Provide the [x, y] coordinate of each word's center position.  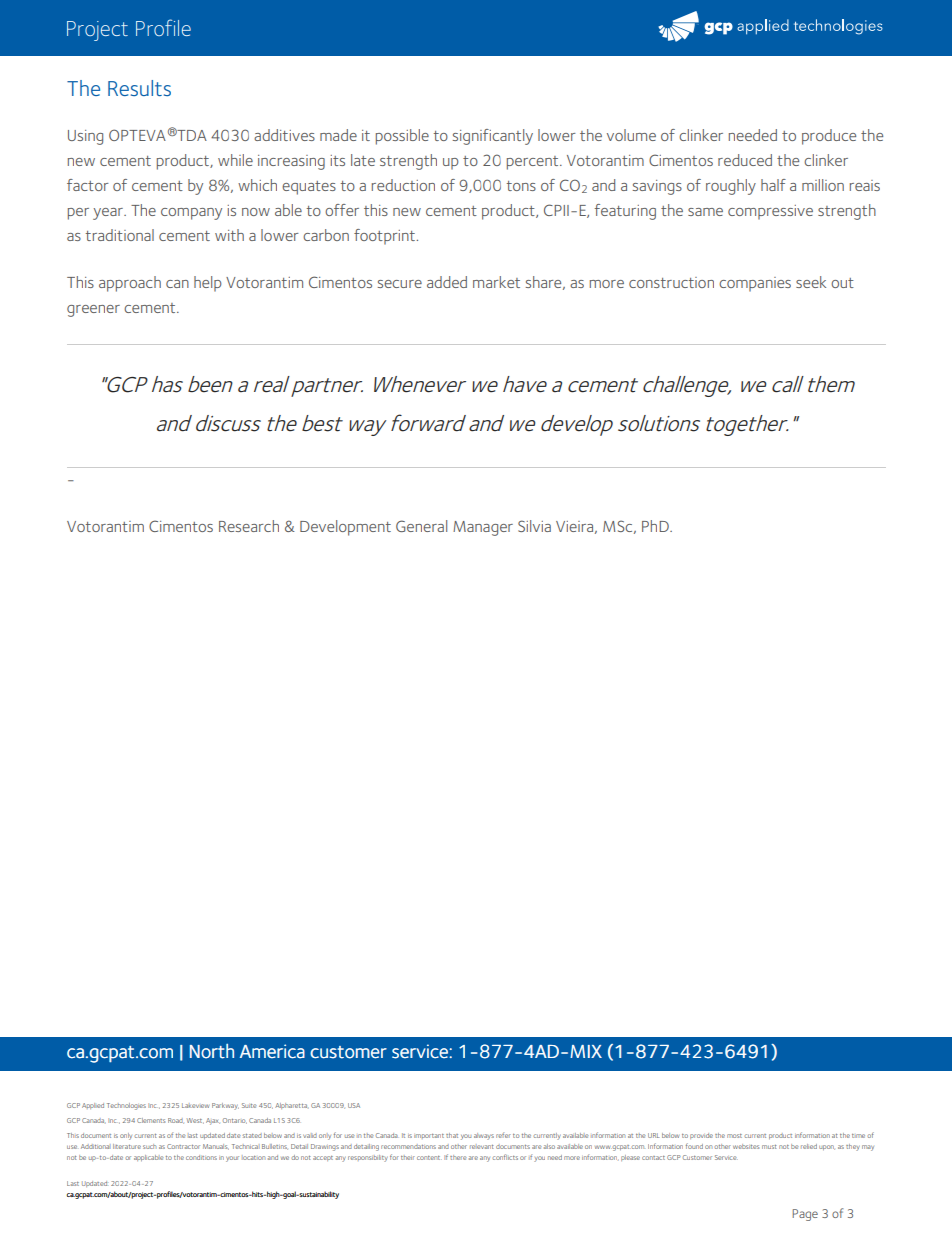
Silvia [534, 526]
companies [755, 284]
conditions [201, 1157]
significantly [493, 137]
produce [829, 137]
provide [701, 1136]
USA [354, 1105]
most [734, 1136]
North [212, 1051]
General [421, 526]
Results [139, 88]
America [272, 1051]
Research [249, 526]
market [496, 282]
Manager [483, 528]
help [208, 284]
